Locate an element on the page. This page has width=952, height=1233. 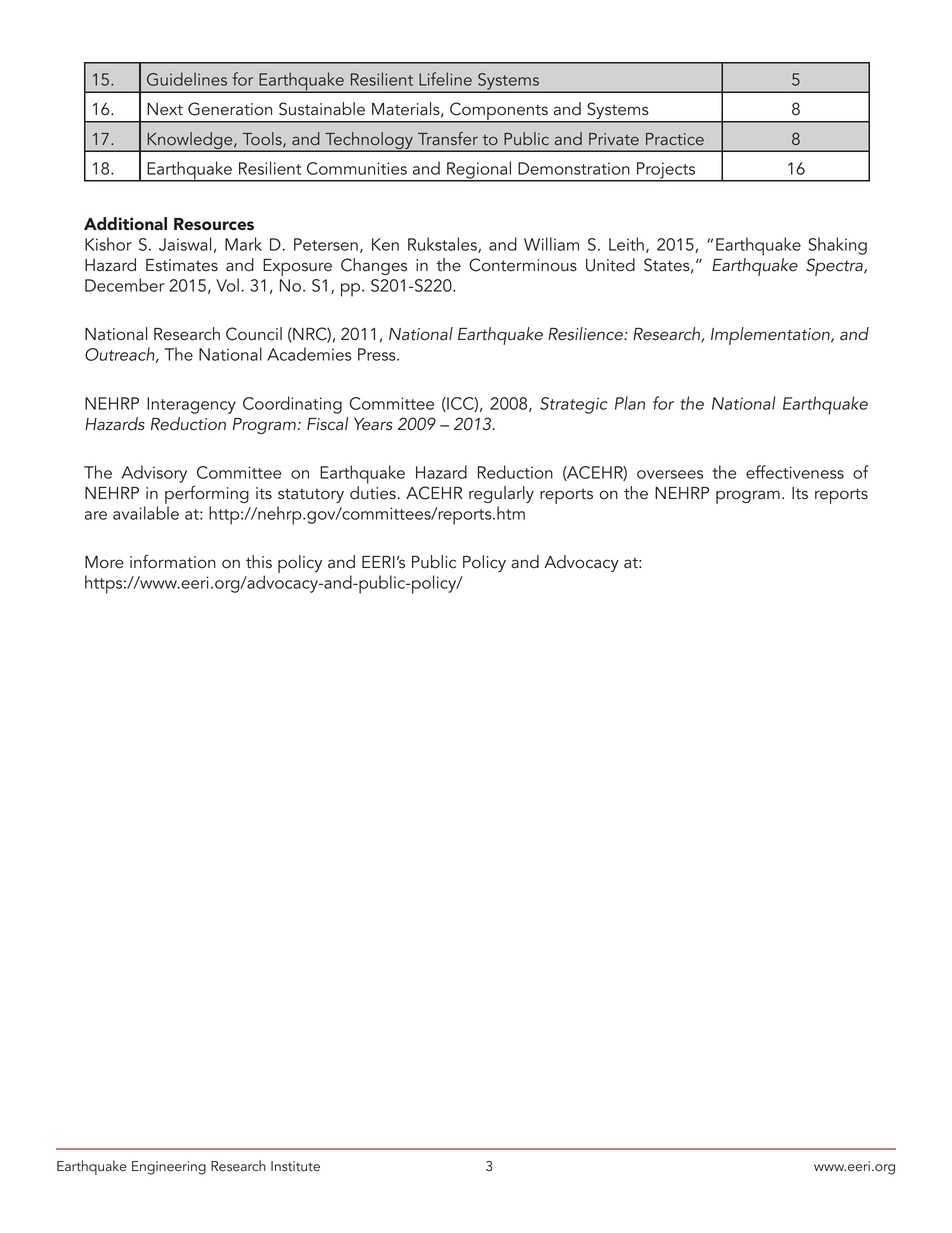
More is located at coordinates (104, 562).
